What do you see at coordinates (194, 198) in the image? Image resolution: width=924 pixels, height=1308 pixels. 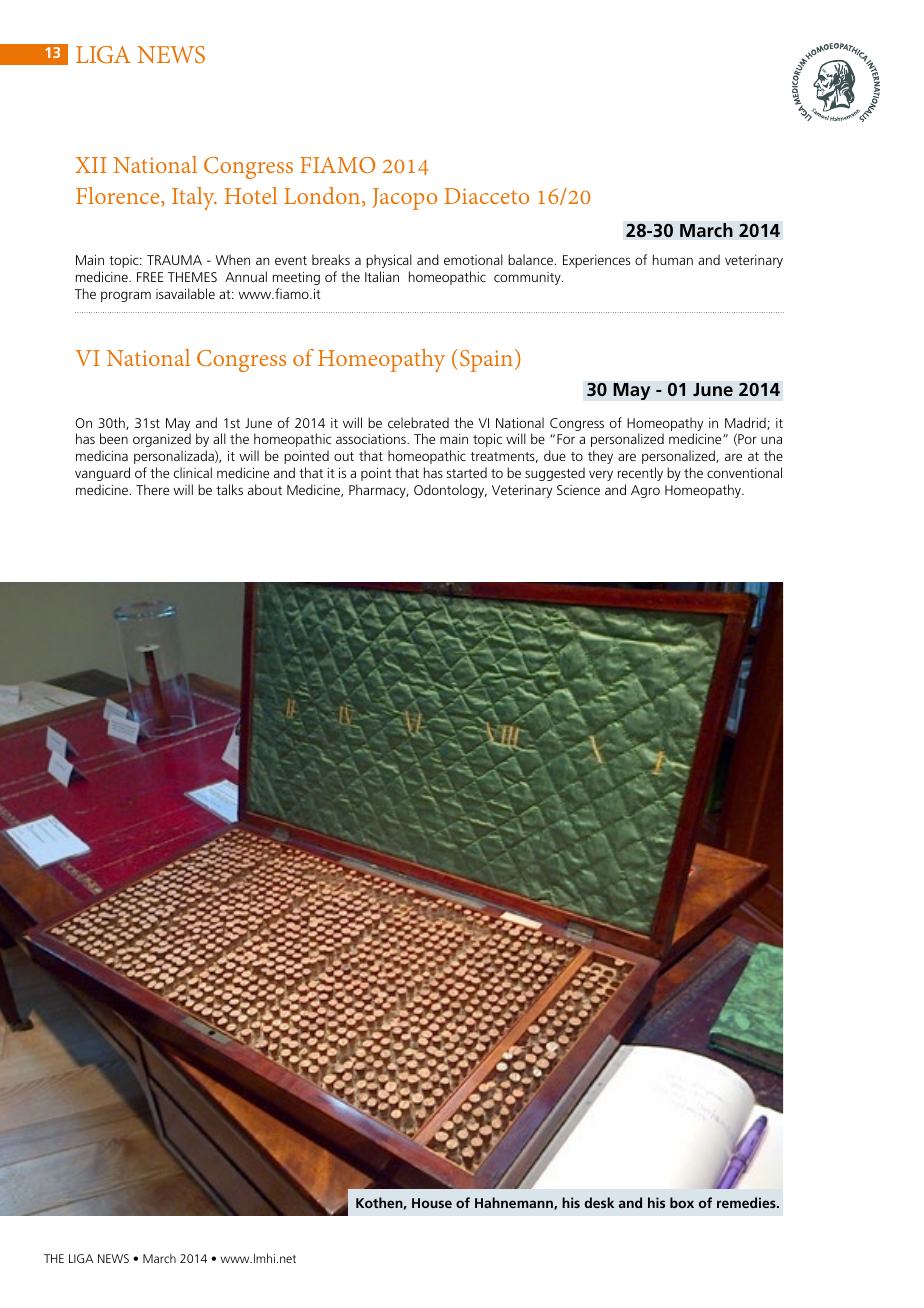 I see `Italy` at bounding box center [194, 198].
